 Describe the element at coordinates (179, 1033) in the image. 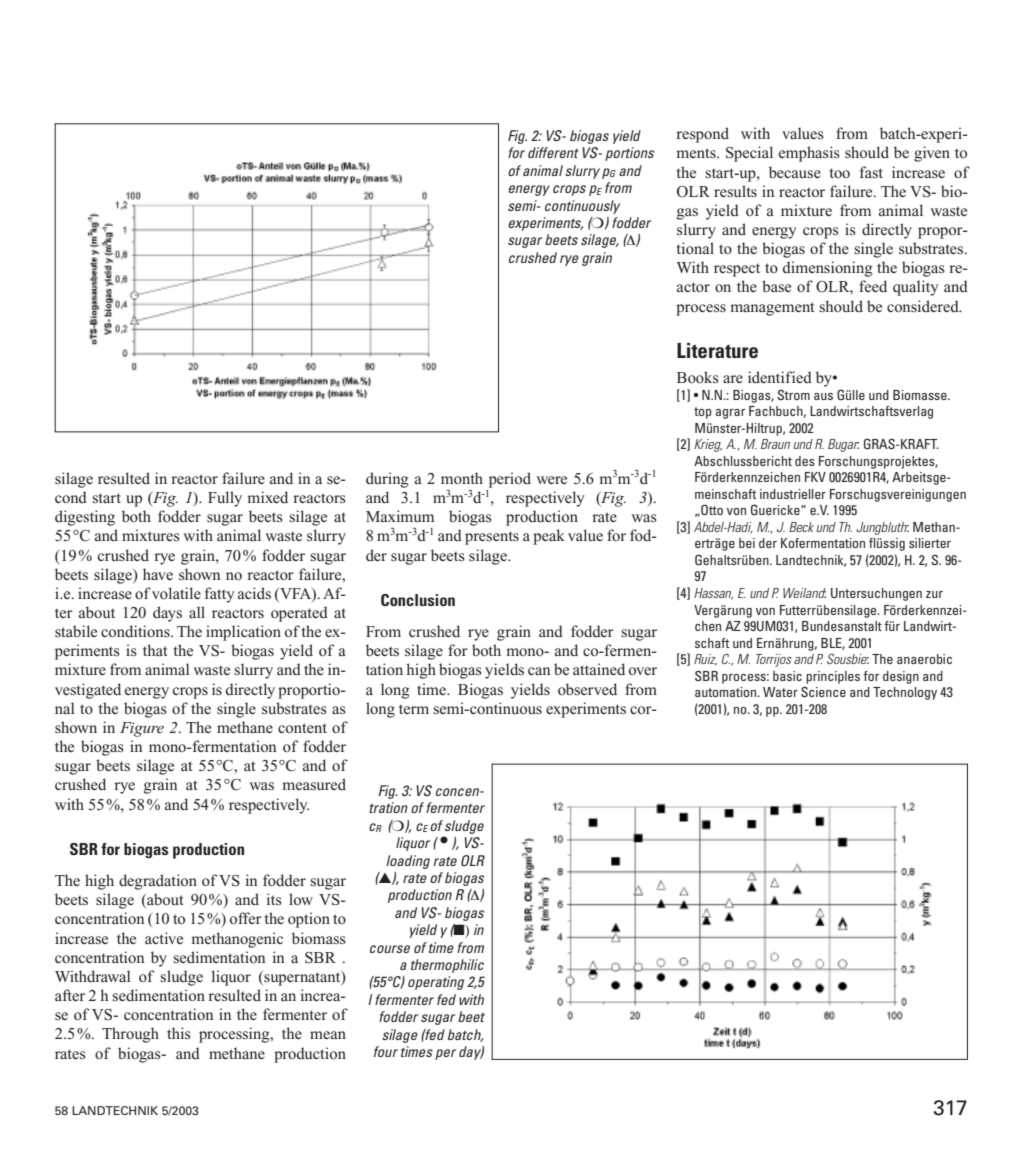

I see `this` at that location.
